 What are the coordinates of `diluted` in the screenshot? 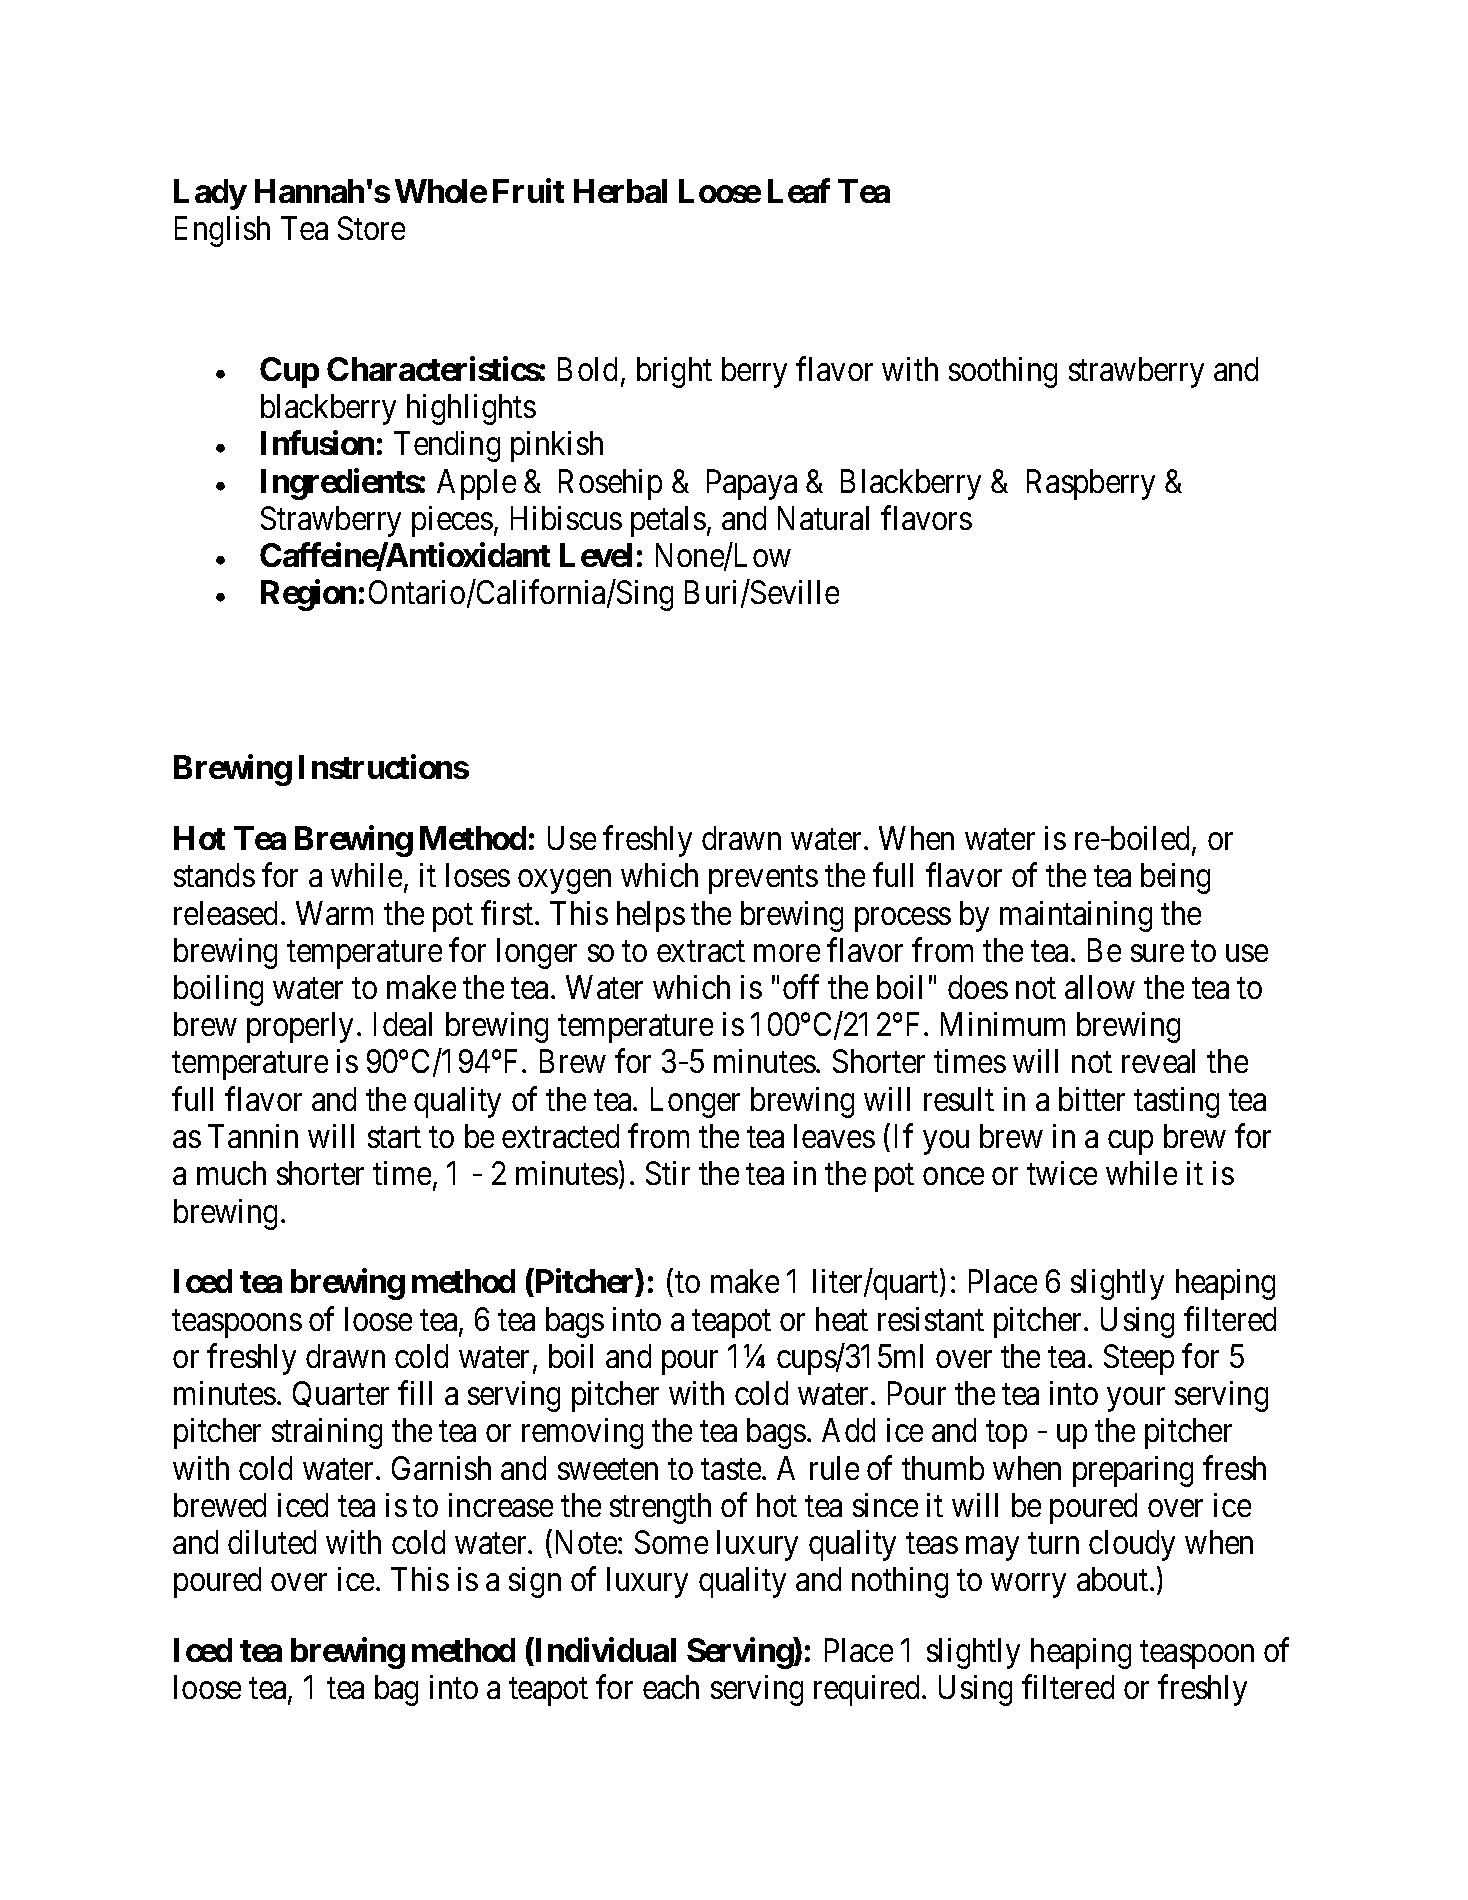 It's located at (272, 1542).
